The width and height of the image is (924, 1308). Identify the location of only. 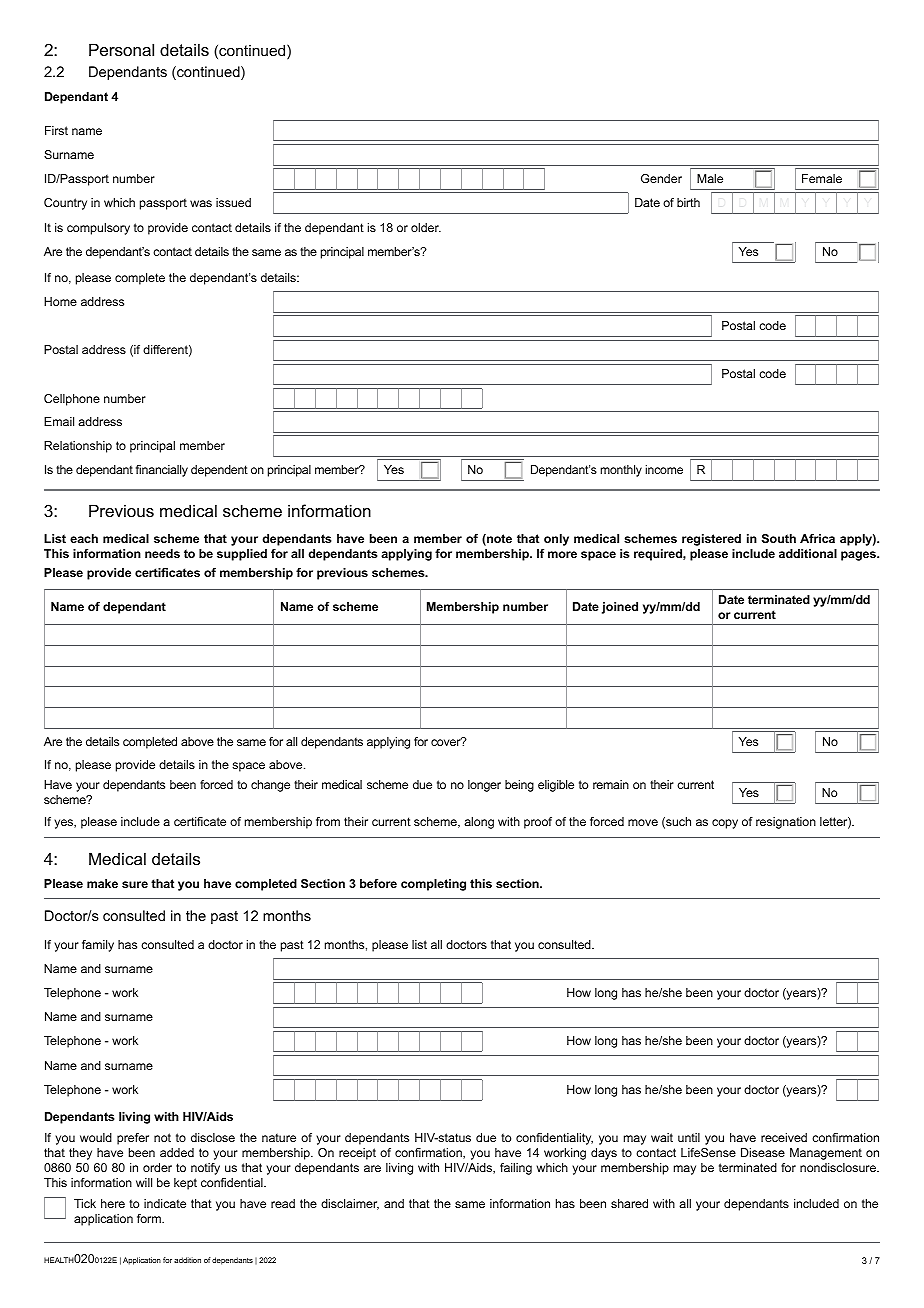
(556, 540).
